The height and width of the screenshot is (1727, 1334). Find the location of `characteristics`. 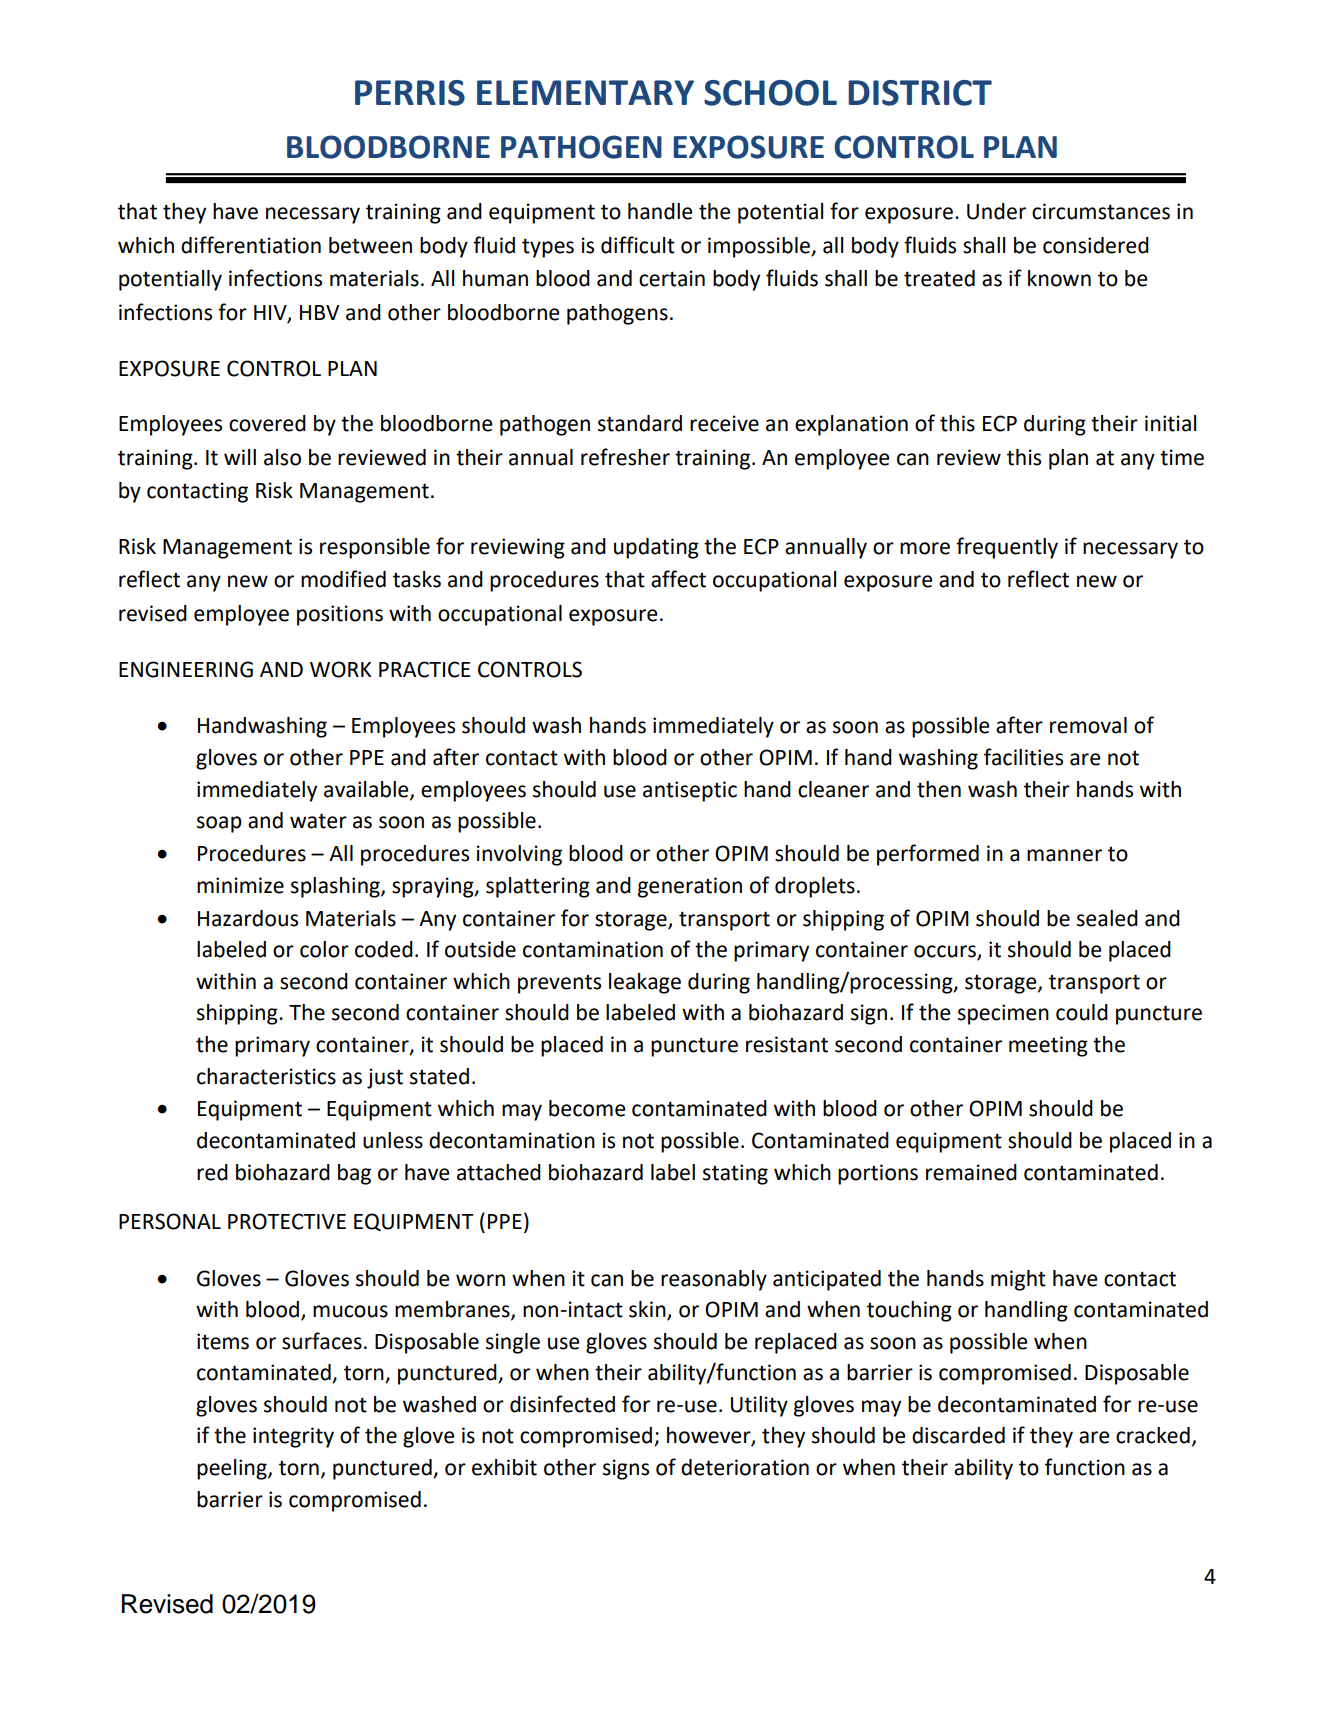

characteristics is located at coordinates (266, 1076).
